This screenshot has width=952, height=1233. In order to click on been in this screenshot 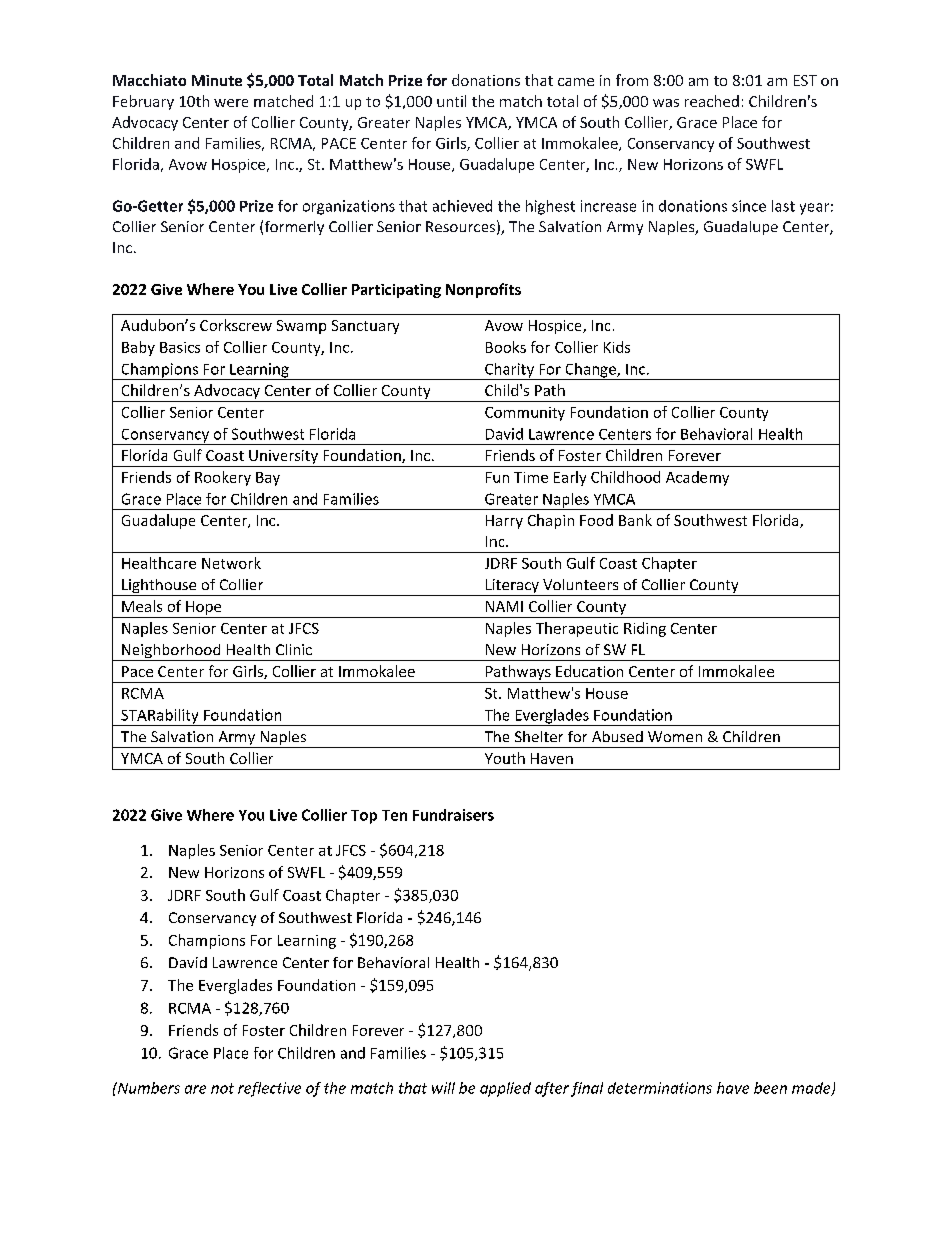, I will do `click(770, 1088)`.
